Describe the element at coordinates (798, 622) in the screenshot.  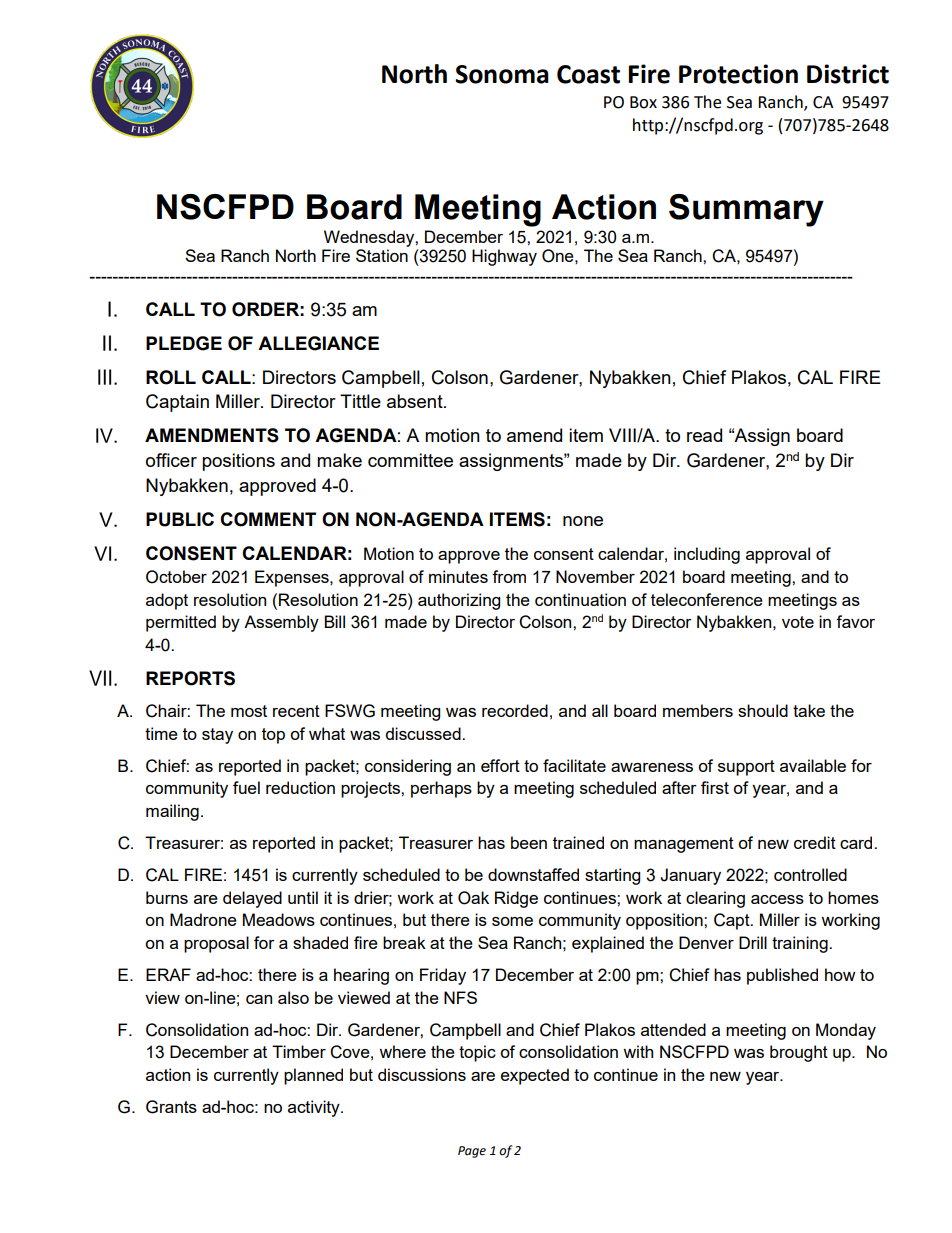
I see `vote` at that location.
